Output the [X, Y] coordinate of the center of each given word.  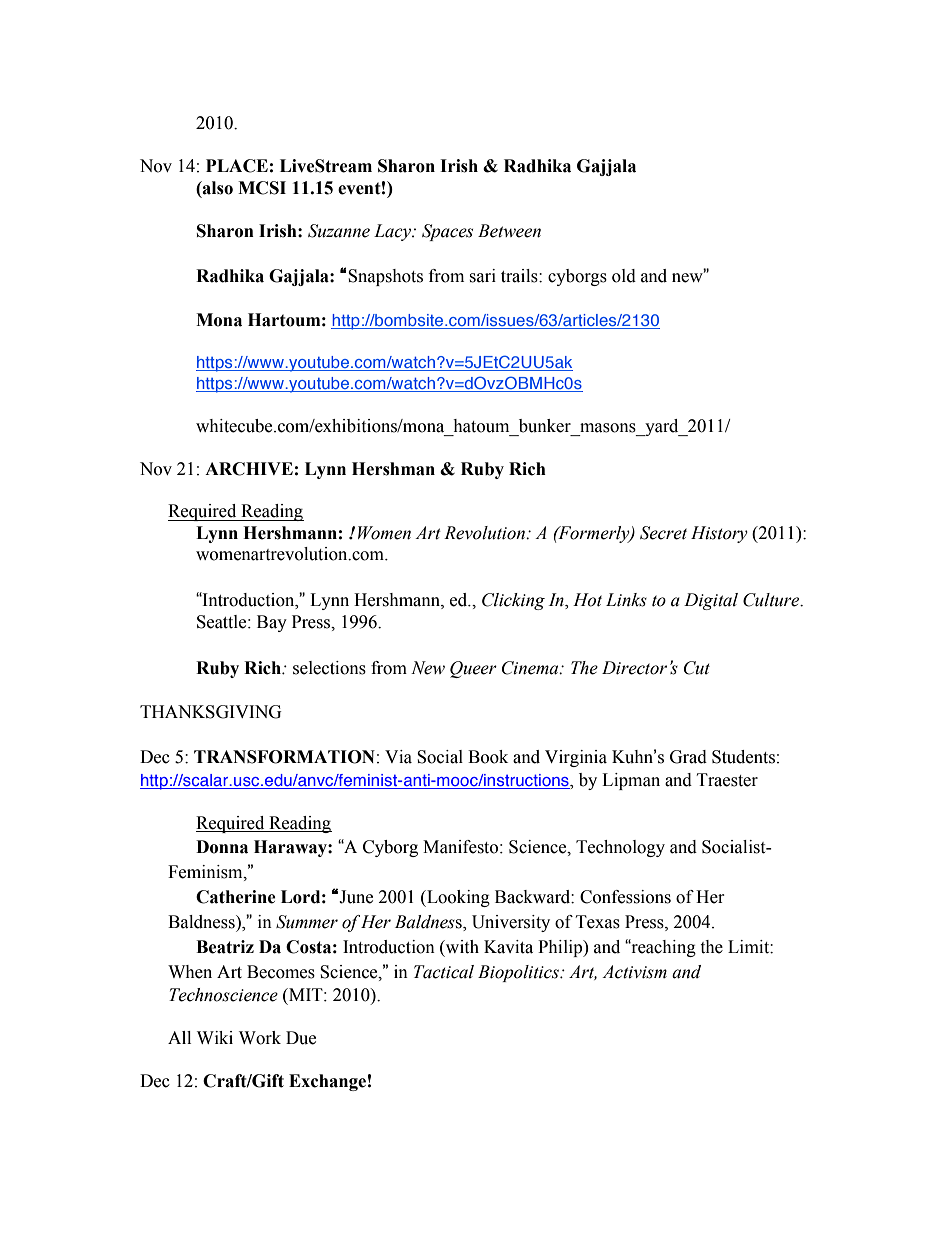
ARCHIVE [249, 469]
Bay [272, 623]
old [624, 276]
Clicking [513, 601]
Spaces [447, 232]
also [217, 188]
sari [482, 276]
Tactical [444, 972]
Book [488, 757]
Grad [688, 757]
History [719, 534]
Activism [634, 972]
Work [260, 1038]
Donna [222, 847]
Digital [711, 601]
